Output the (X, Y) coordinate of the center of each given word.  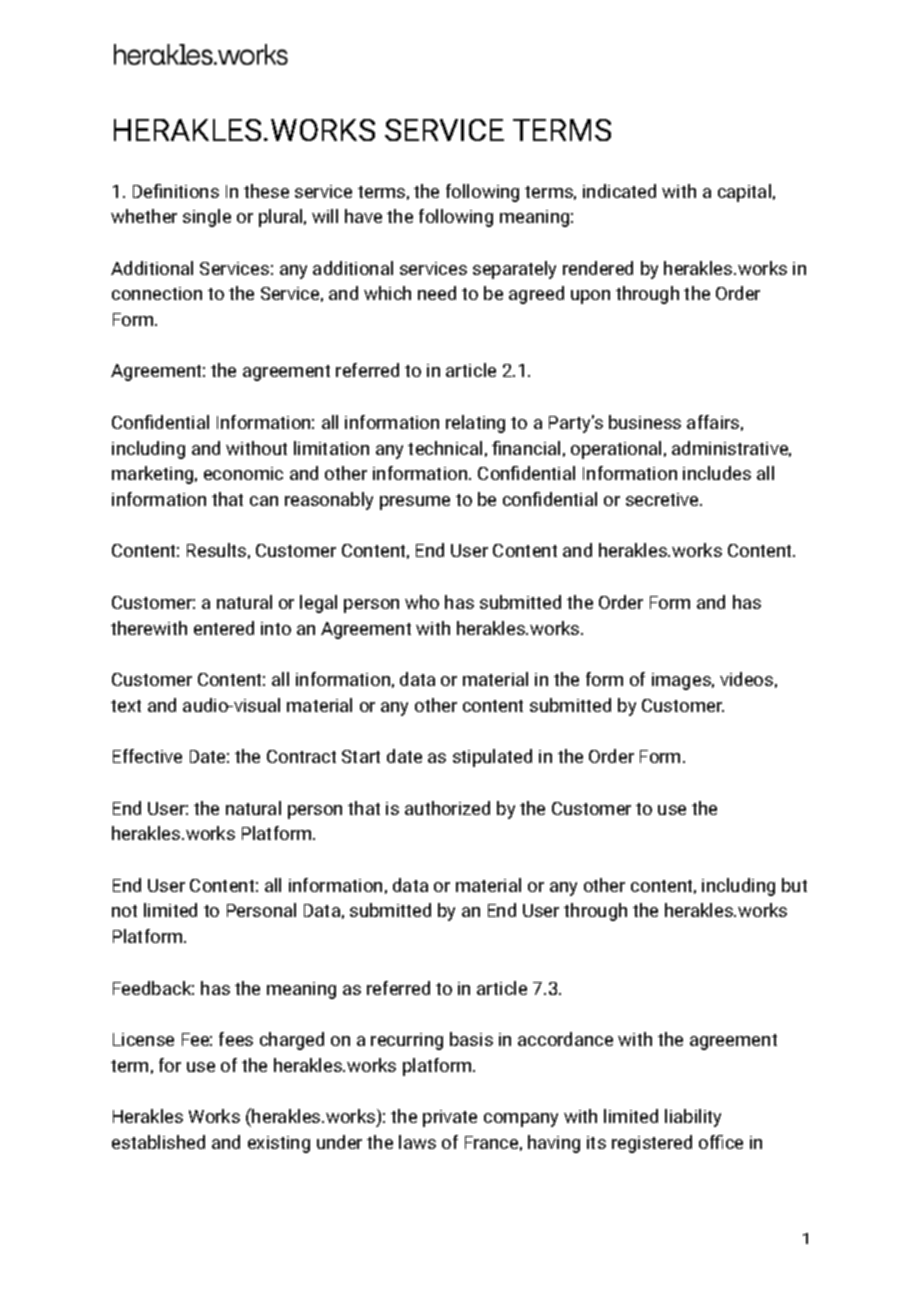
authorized (447, 808)
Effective (147, 756)
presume (415, 503)
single (207, 218)
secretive (663, 499)
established (158, 1142)
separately (514, 270)
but (794, 885)
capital (744, 193)
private (450, 1118)
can (264, 501)
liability (693, 1118)
